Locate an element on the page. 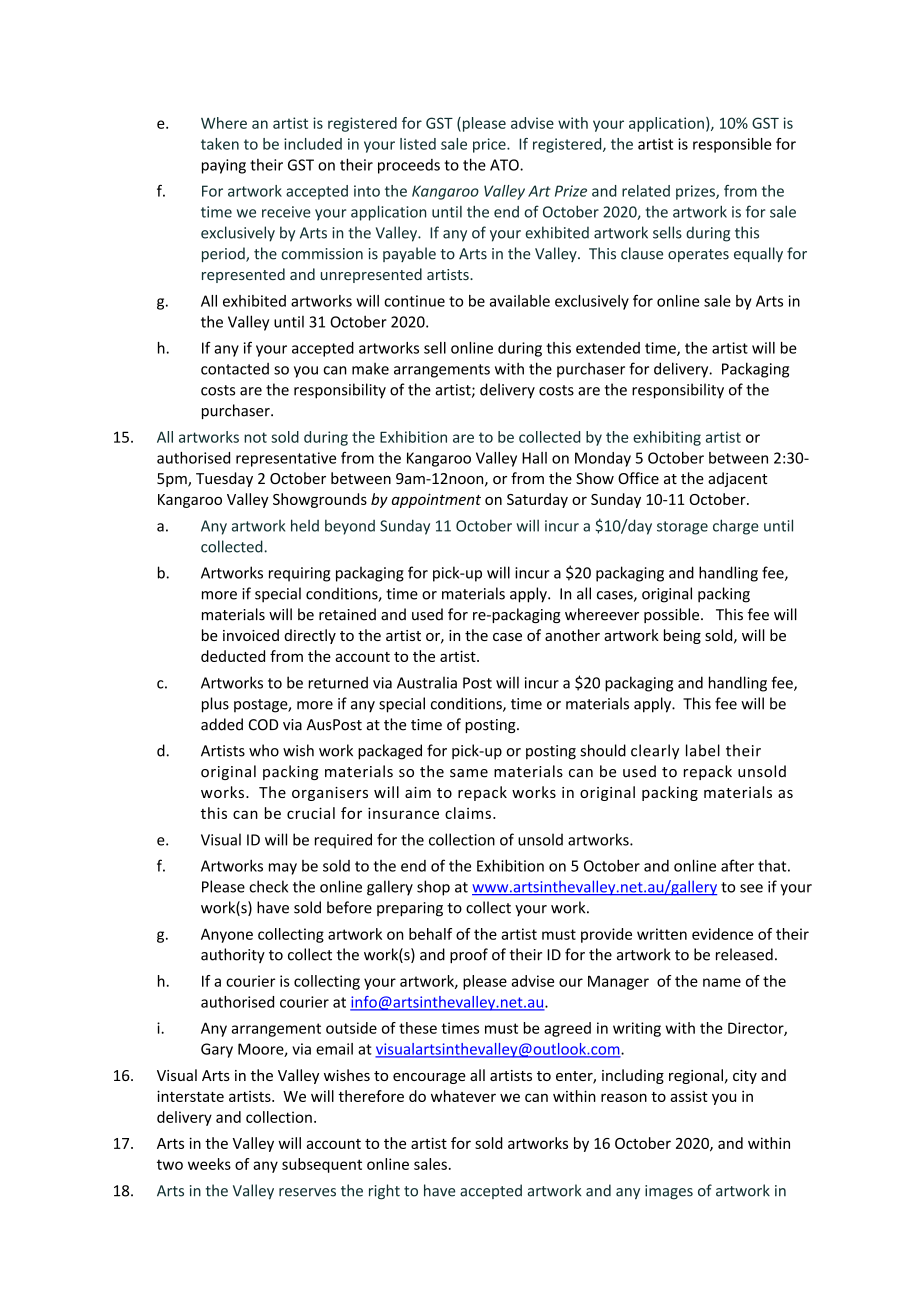  after is located at coordinates (737, 865).
